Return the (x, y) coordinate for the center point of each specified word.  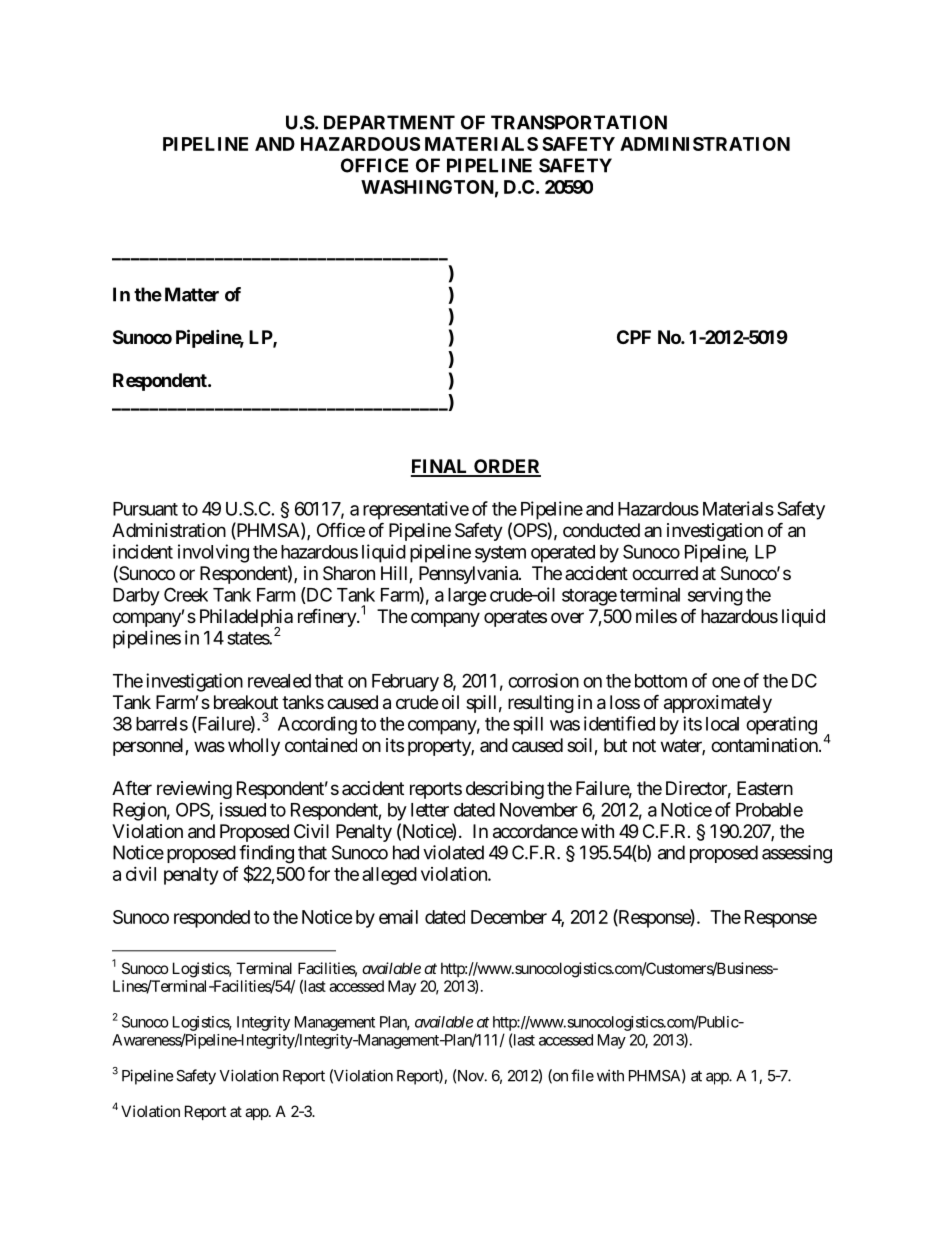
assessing (797, 854)
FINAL (441, 467)
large (467, 597)
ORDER (506, 467)
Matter (192, 294)
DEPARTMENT (389, 122)
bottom (661, 681)
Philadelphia (246, 619)
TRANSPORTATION (579, 122)
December (509, 917)
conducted (601, 530)
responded (212, 919)
